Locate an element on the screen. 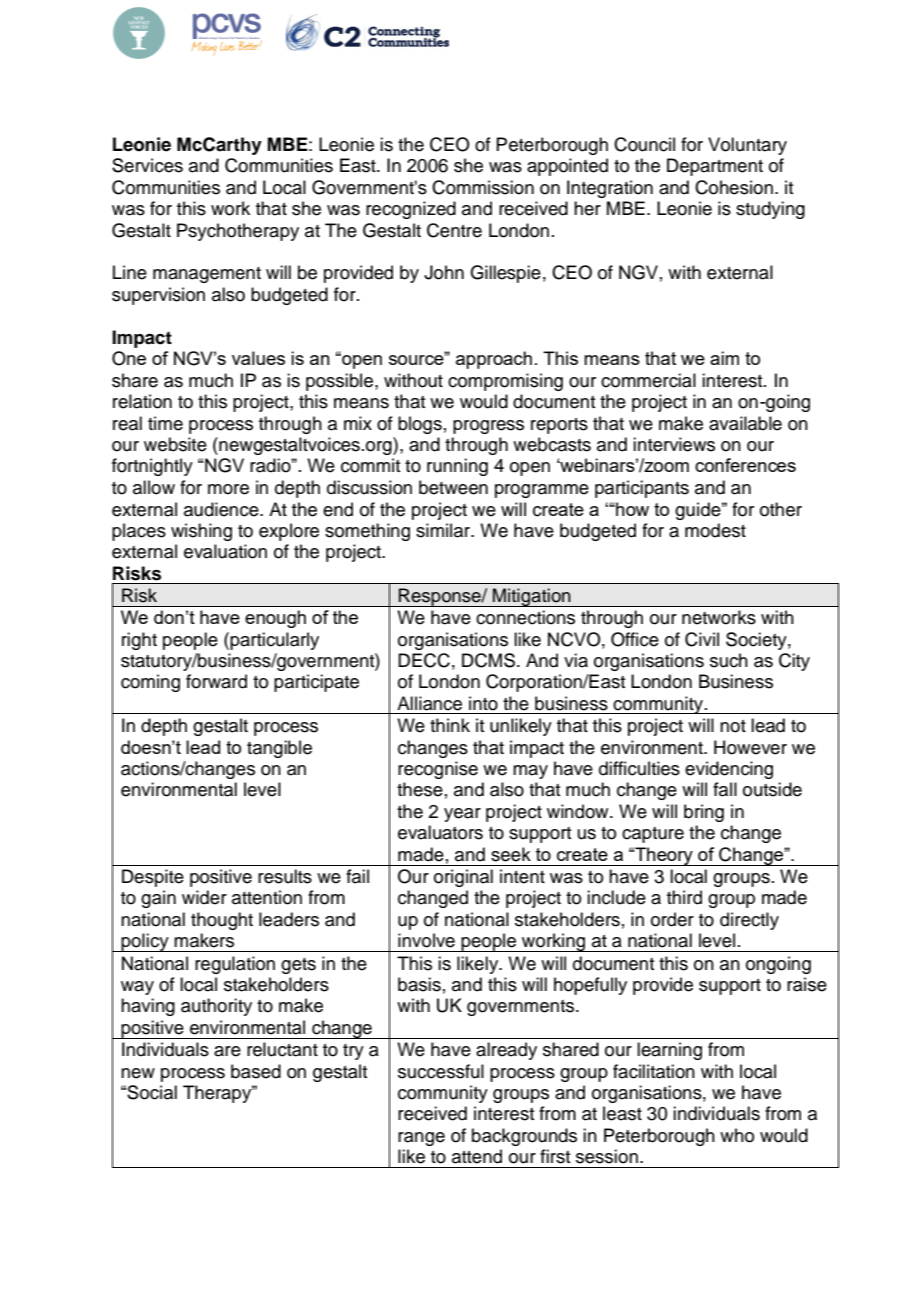 This screenshot has width=924, height=1308. attend is located at coordinates (477, 1156).
